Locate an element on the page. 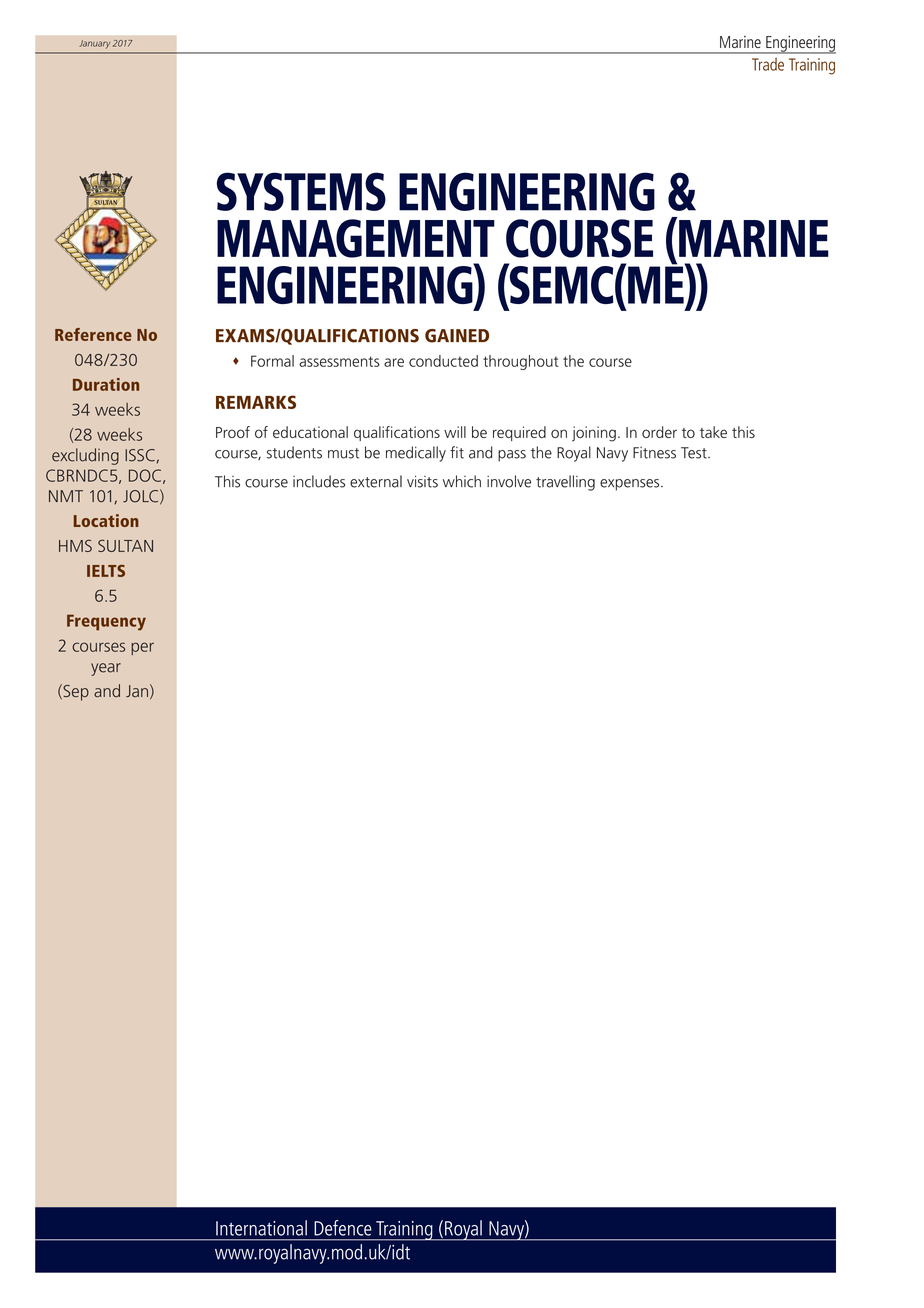 The width and height of the image is (924, 1308). SYSTEMS is located at coordinates (301, 191).
